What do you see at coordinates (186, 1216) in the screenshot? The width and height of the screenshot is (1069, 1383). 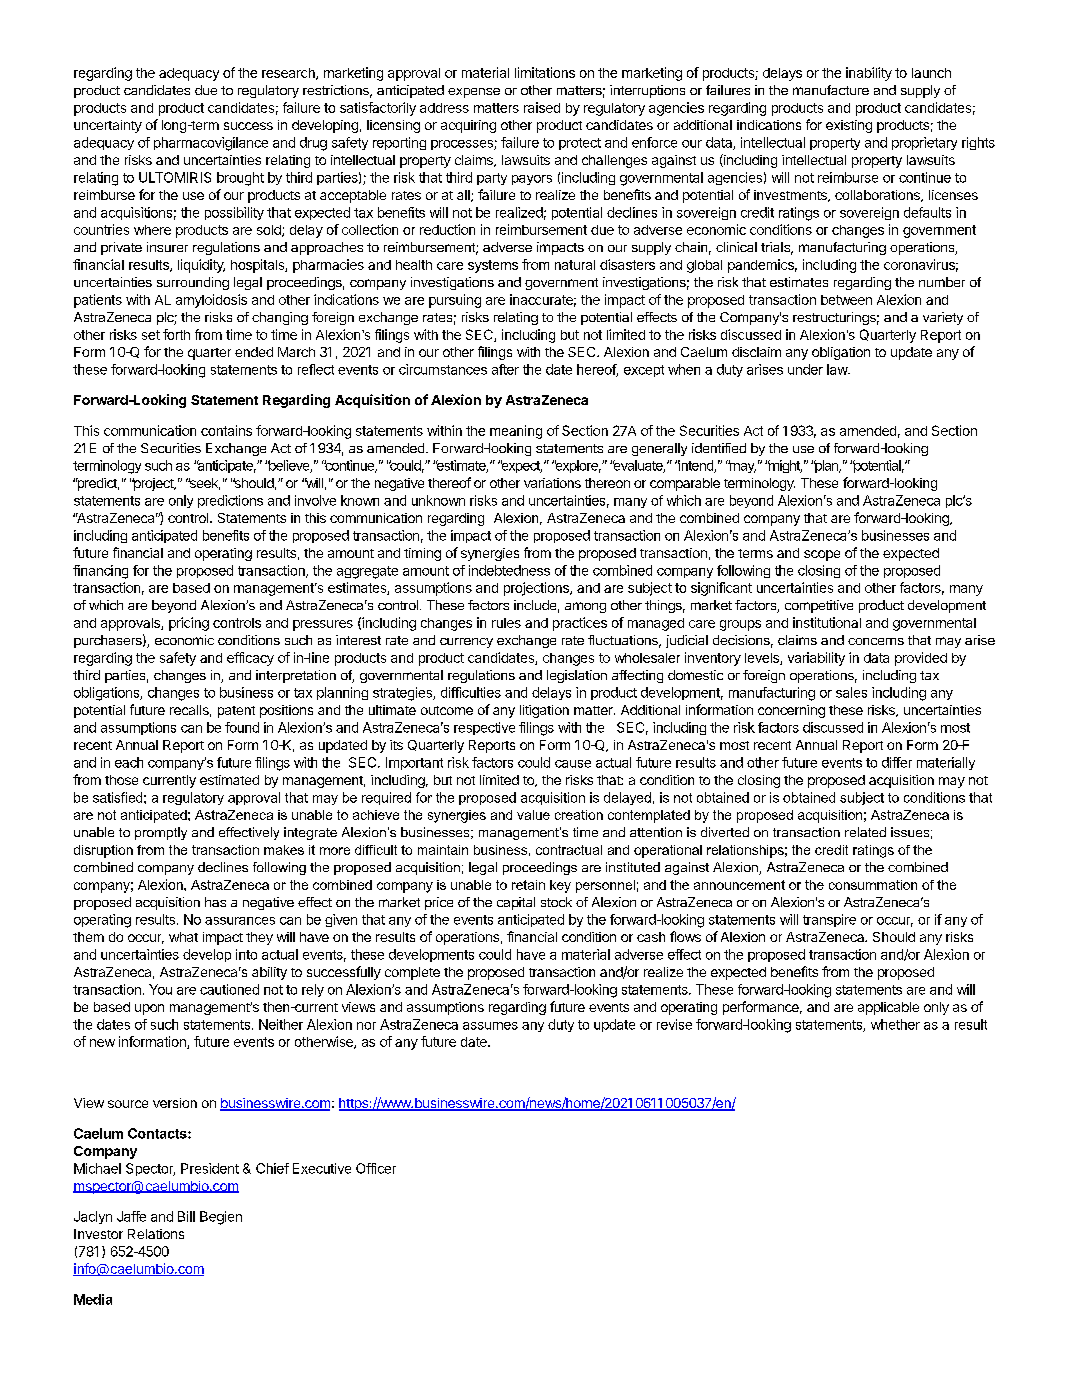 I see `Bill` at bounding box center [186, 1216].
